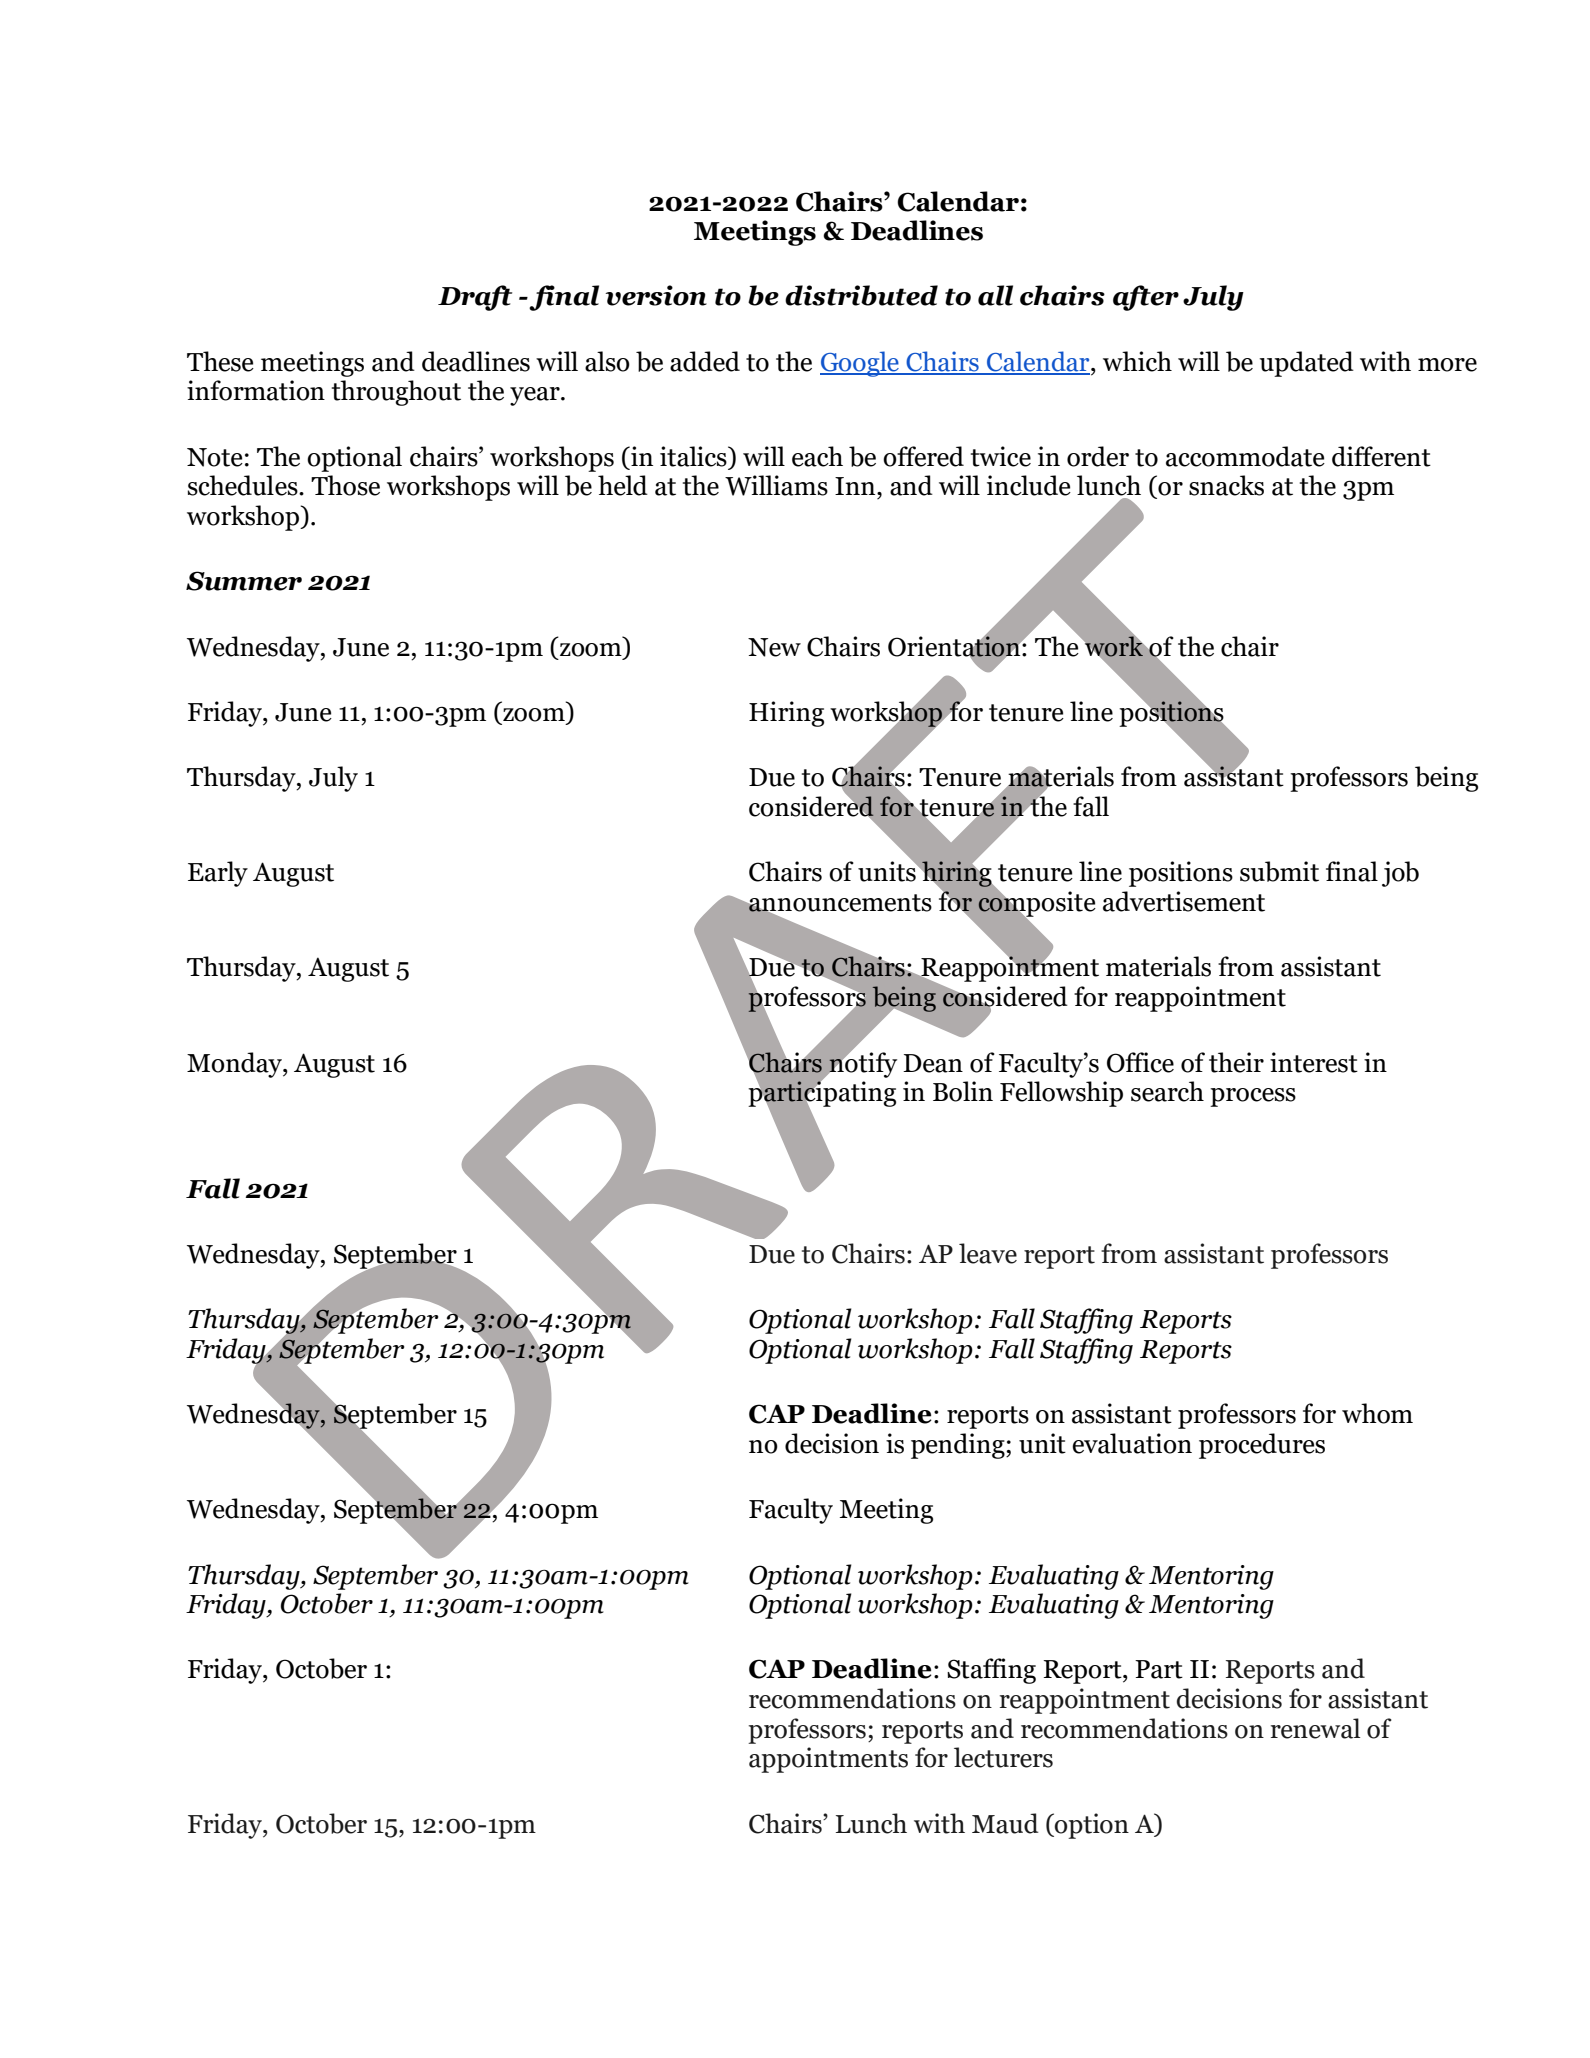 Image resolution: width=1590 pixels, height=2058 pixels. What do you see at coordinates (1315, 1728) in the image?
I see `renewal` at bounding box center [1315, 1728].
